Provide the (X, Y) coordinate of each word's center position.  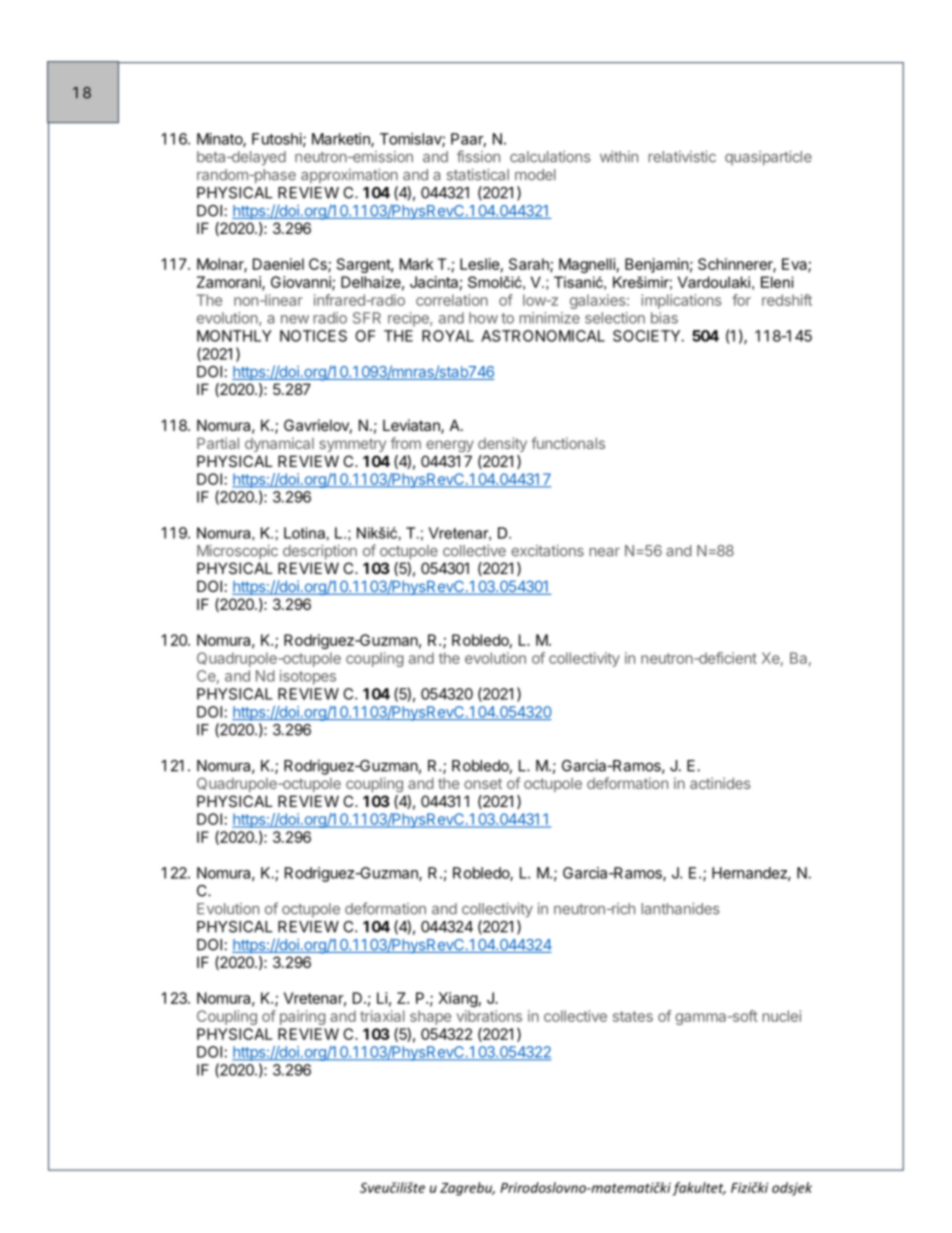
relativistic (682, 157)
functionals (568, 443)
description (320, 552)
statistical (478, 175)
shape (430, 1017)
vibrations (489, 1016)
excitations (547, 551)
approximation (349, 176)
